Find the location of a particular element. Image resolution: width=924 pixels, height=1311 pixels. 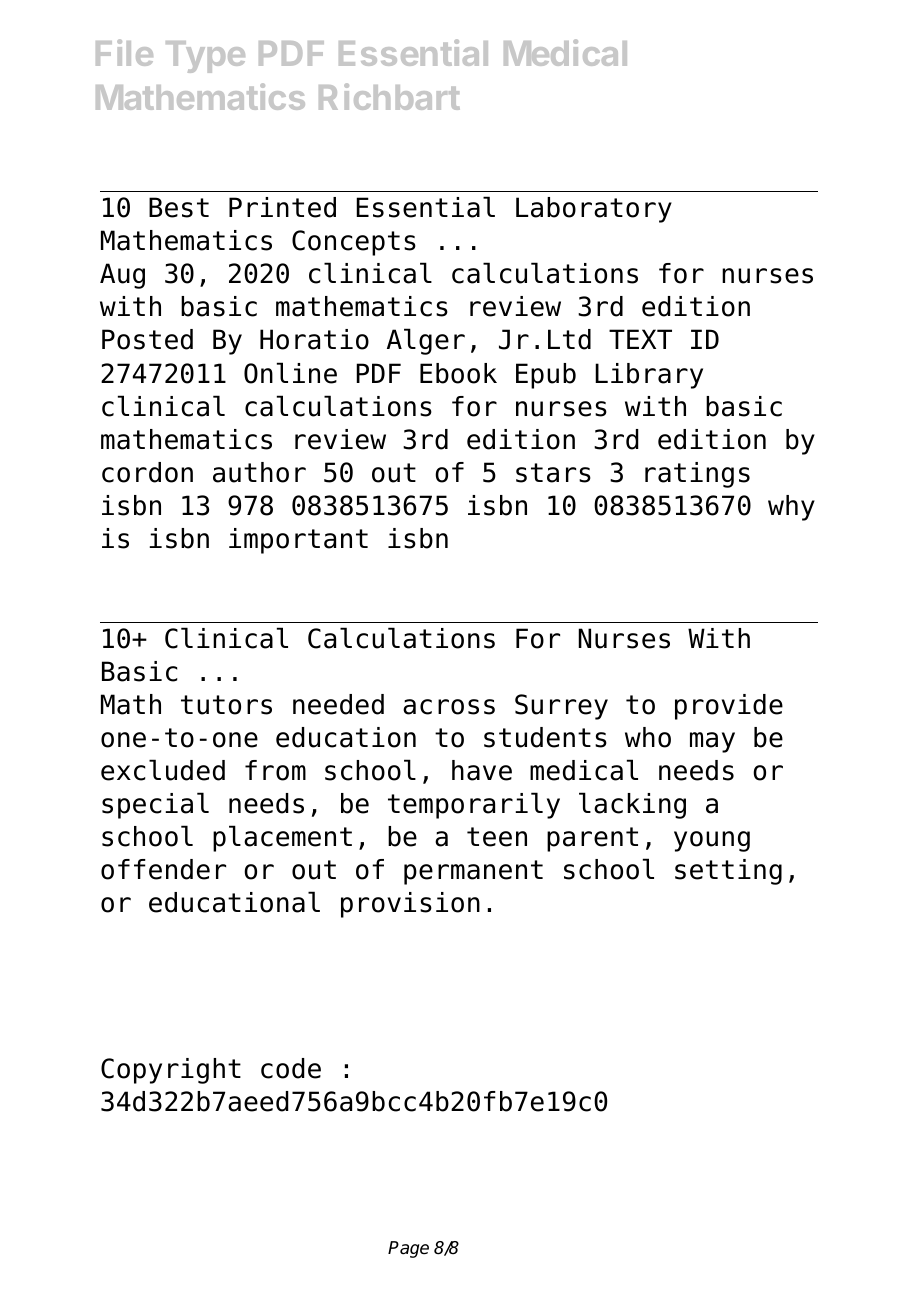

tutors is located at coordinates (226, 705).
